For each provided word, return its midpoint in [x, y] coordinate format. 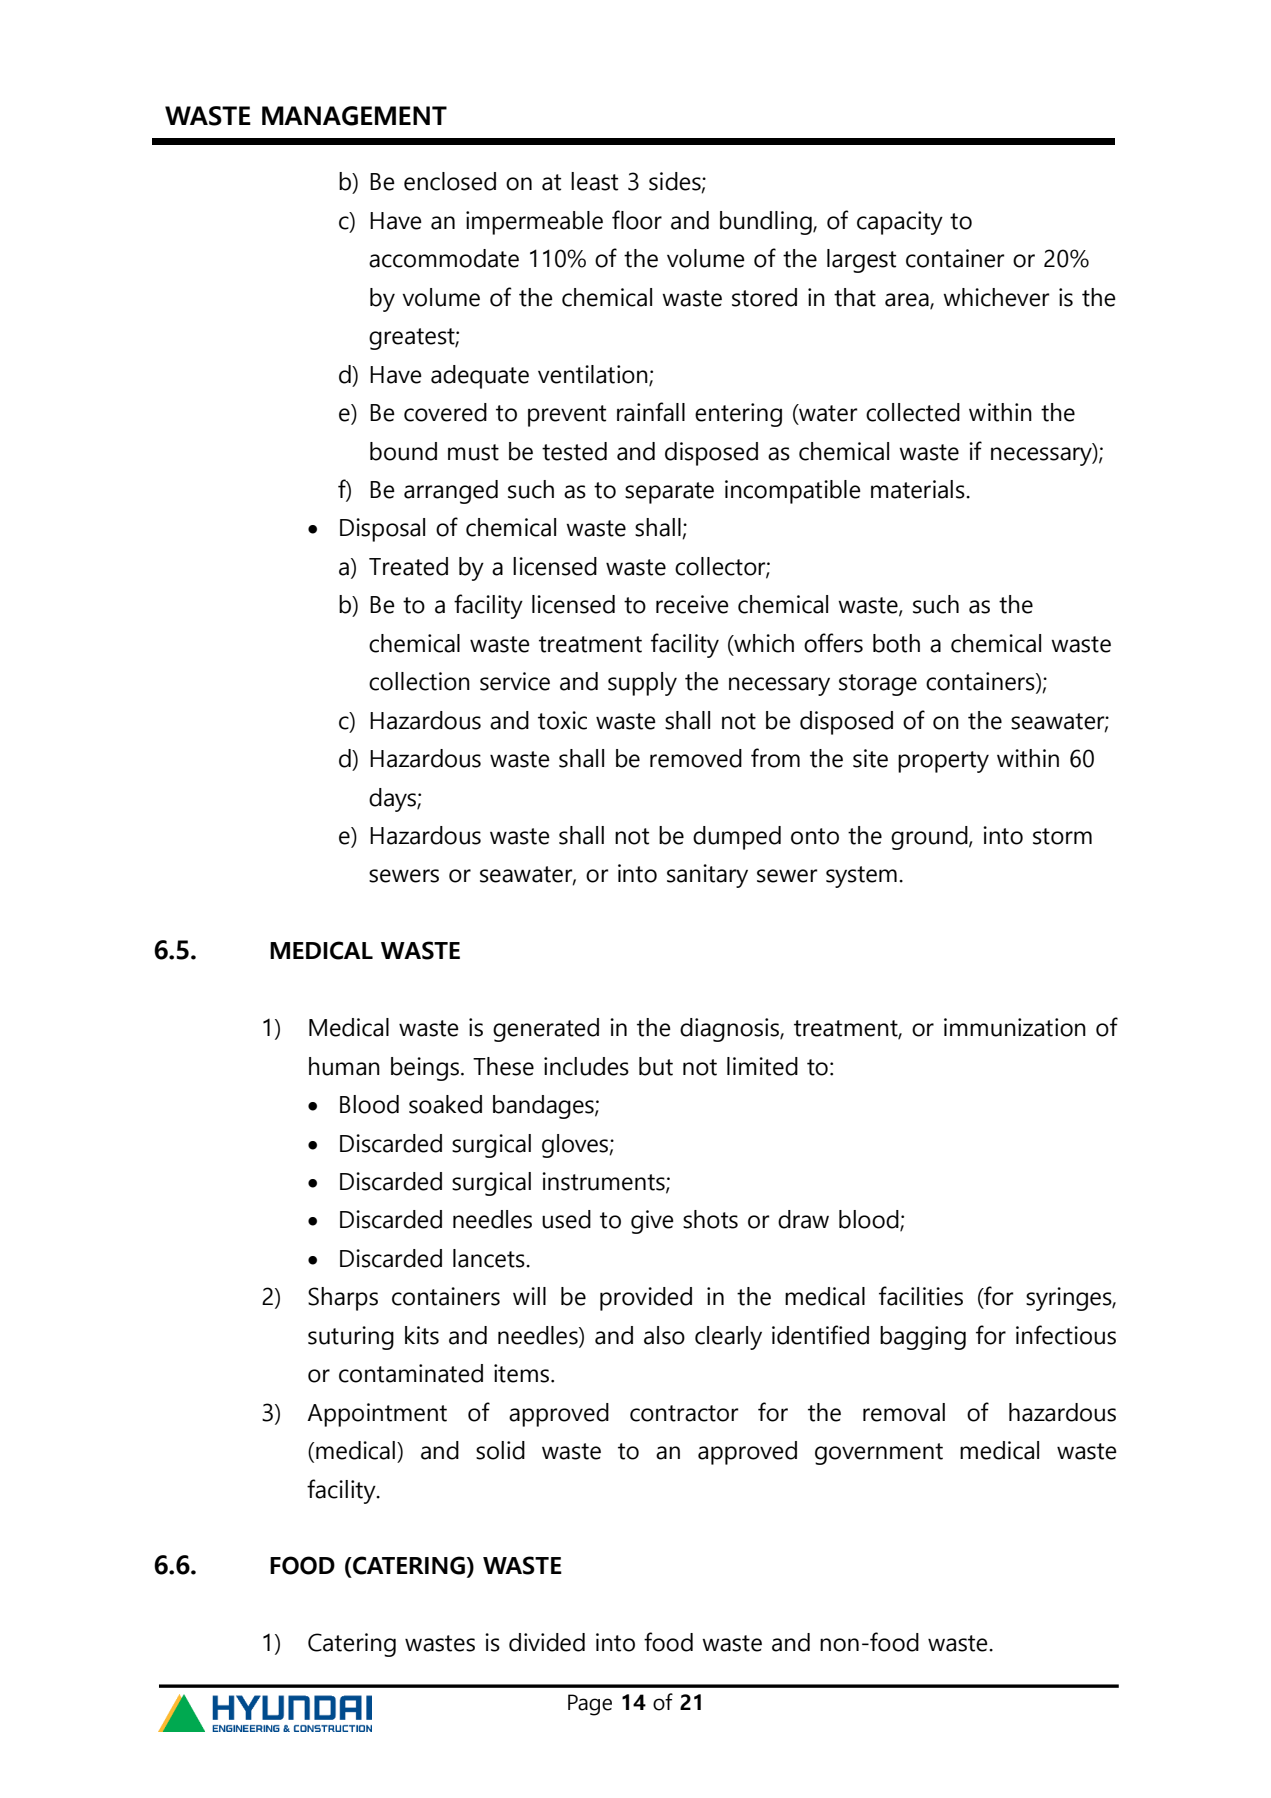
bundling [767, 223]
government [879, 1454]
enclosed [450, 181]
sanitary [707, 876]
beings [425, 1069]
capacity [900, 223]
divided [547, 1642]
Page [590, 1705]
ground [929, 838]
